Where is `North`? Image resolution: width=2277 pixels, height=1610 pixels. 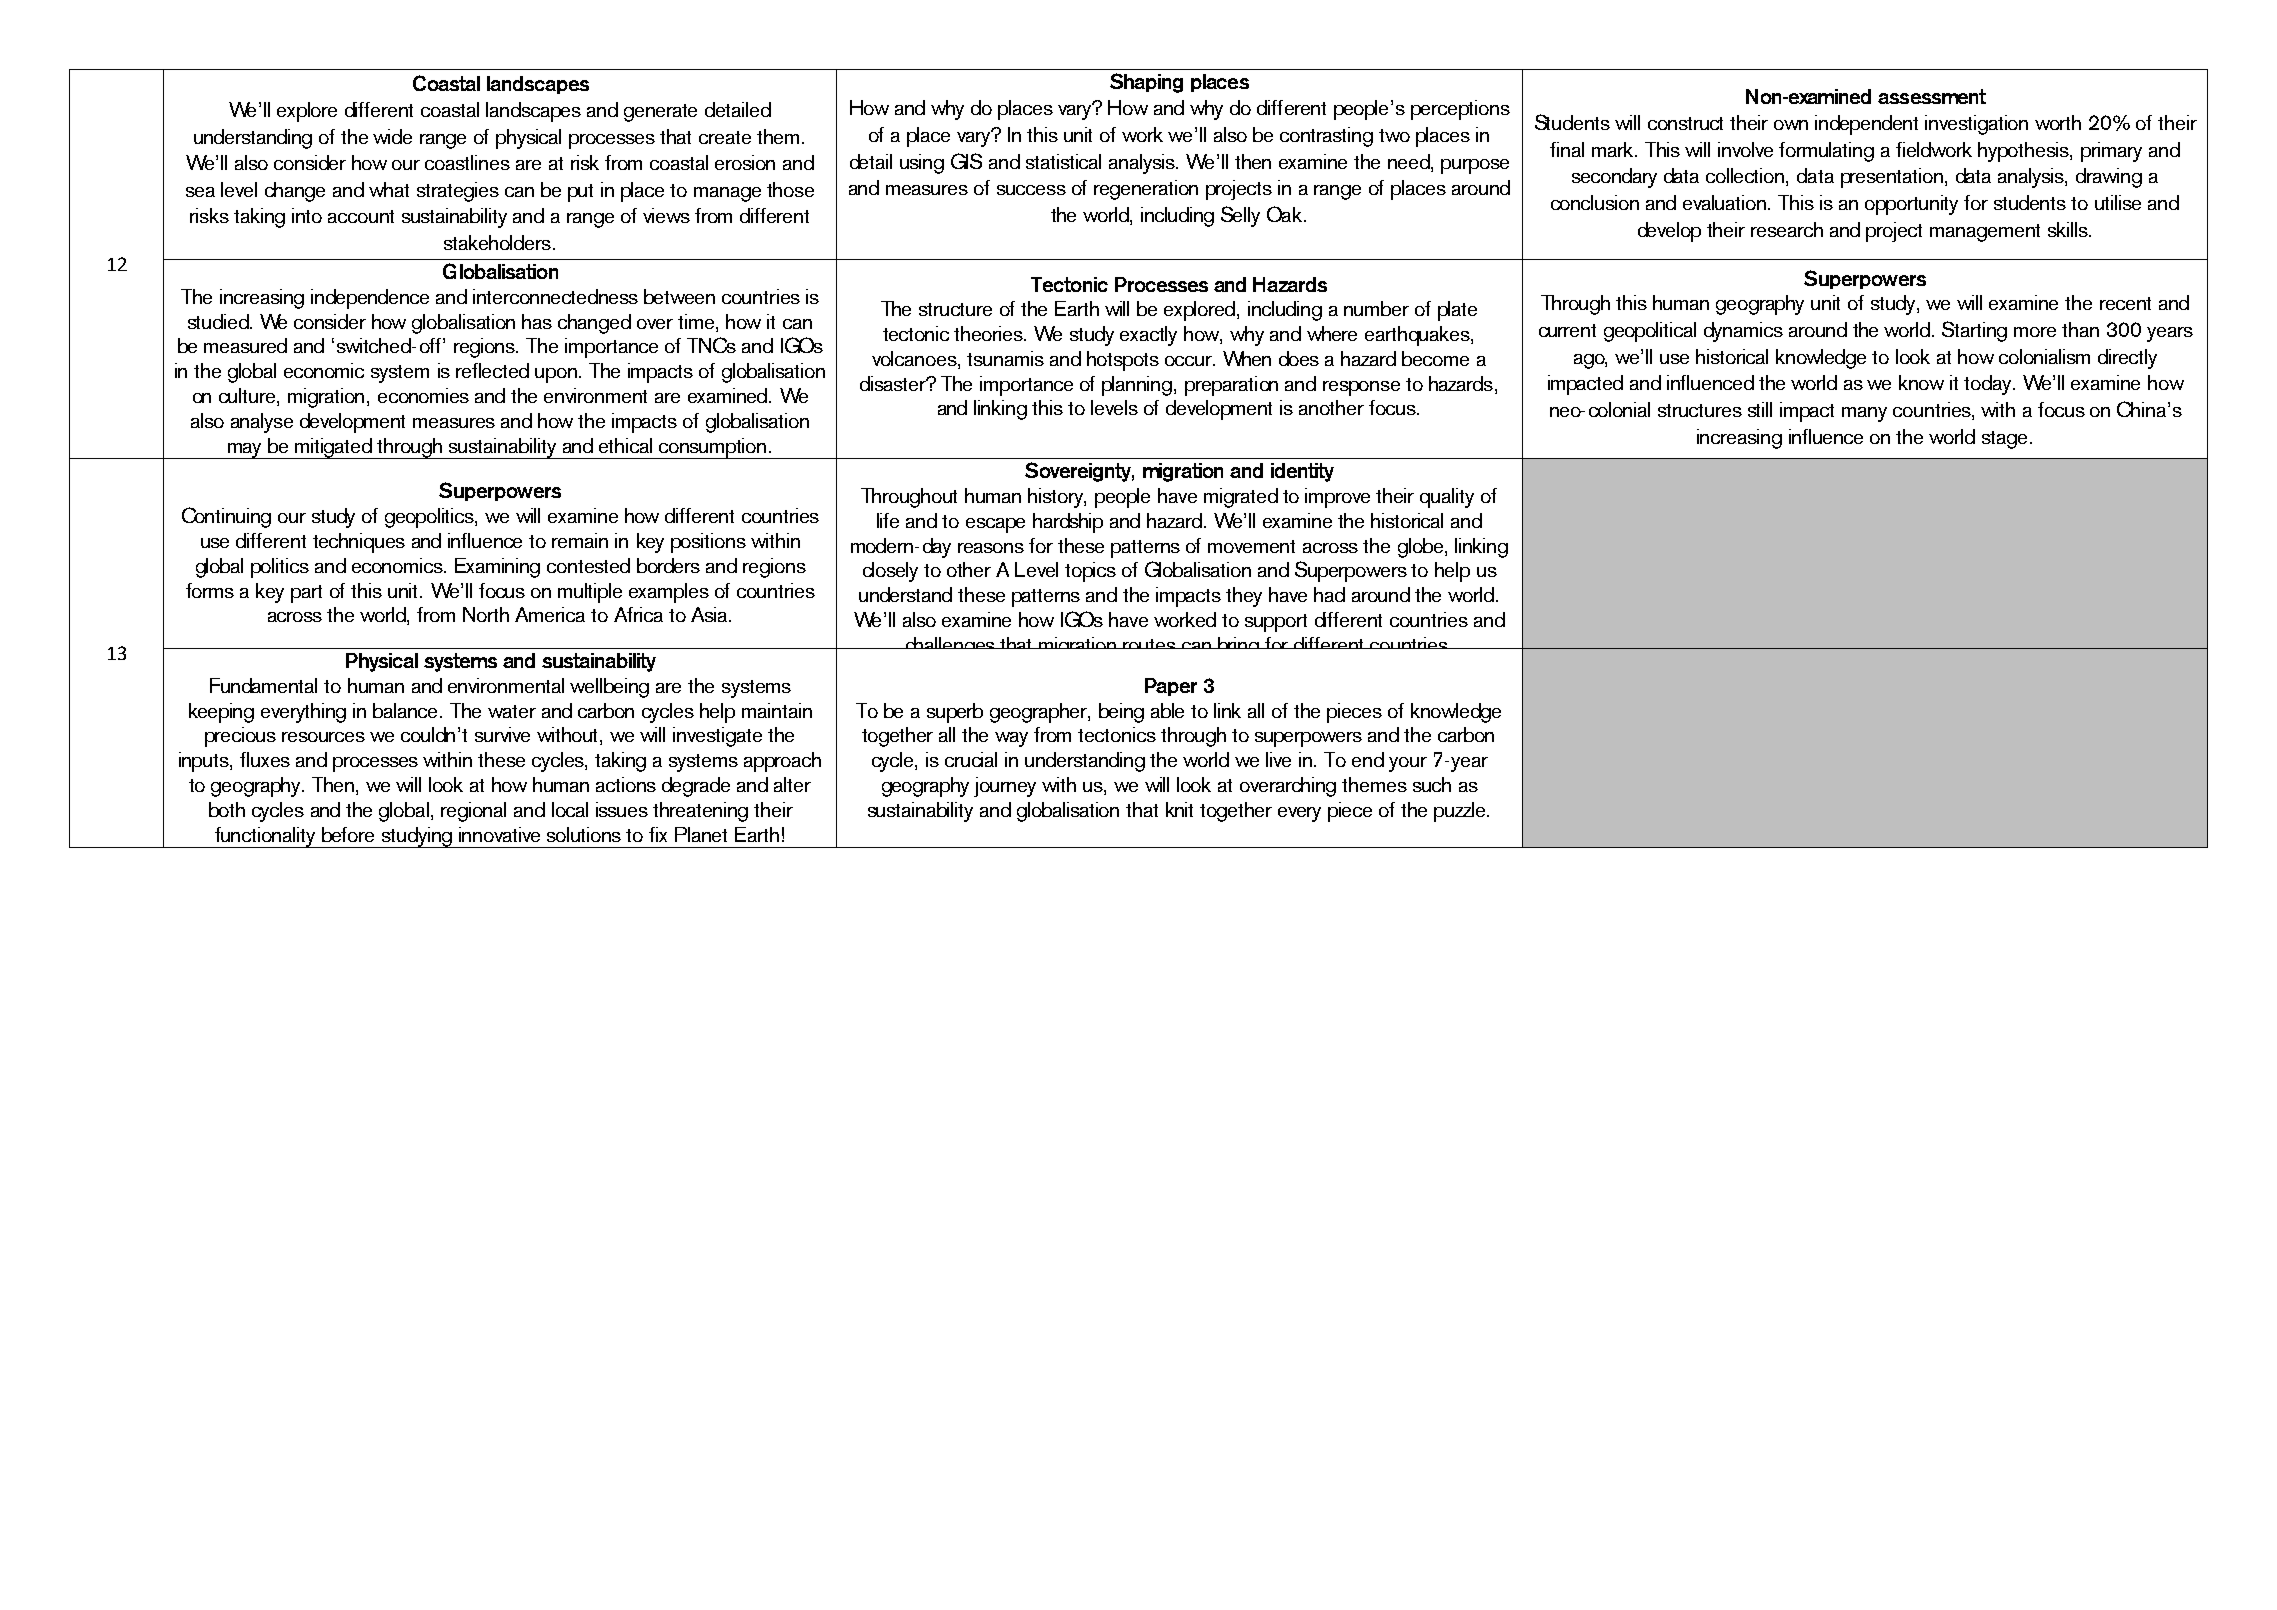
North is located at coordinates (486, 614).
